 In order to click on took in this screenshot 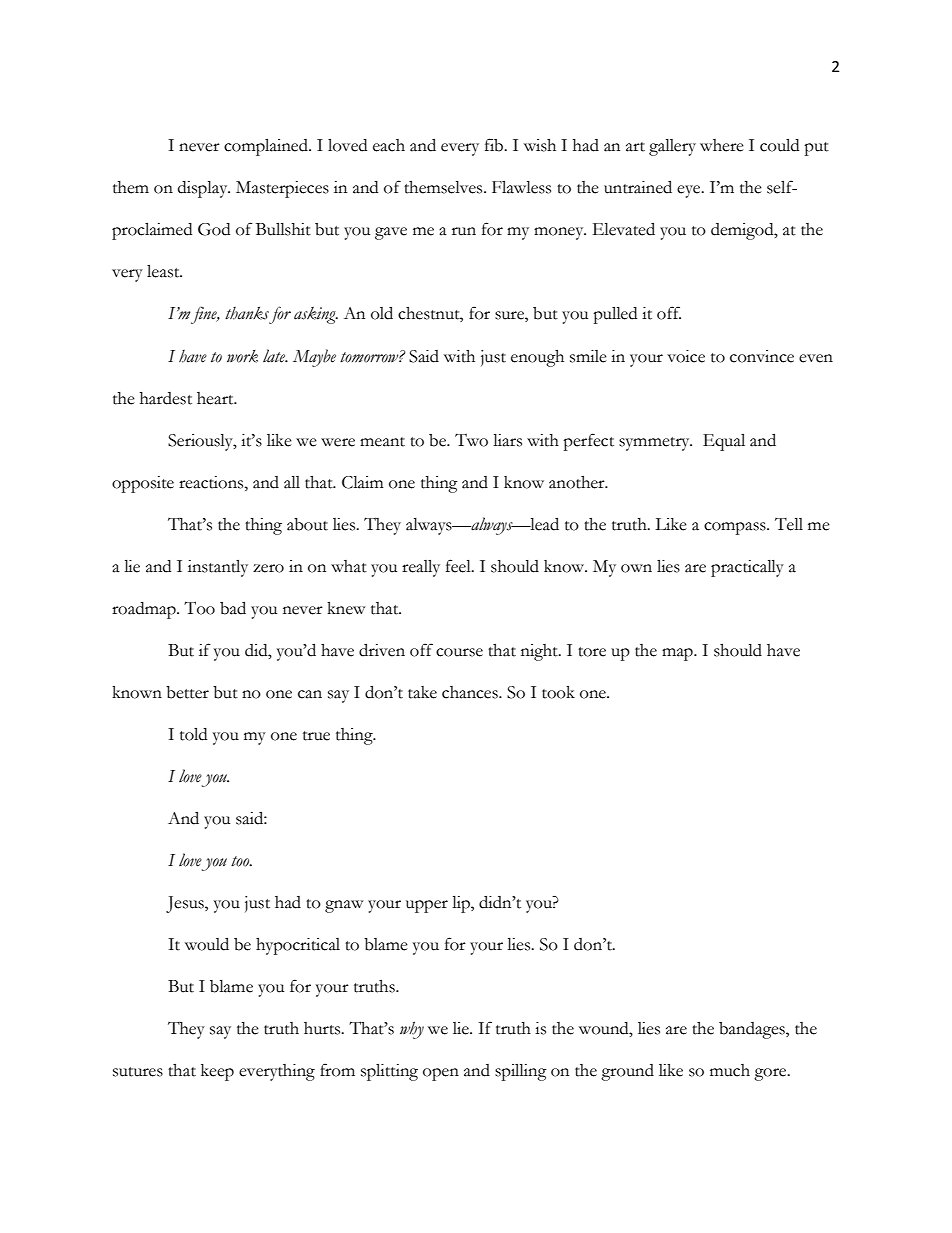, I will do `click(558, 692)`.
